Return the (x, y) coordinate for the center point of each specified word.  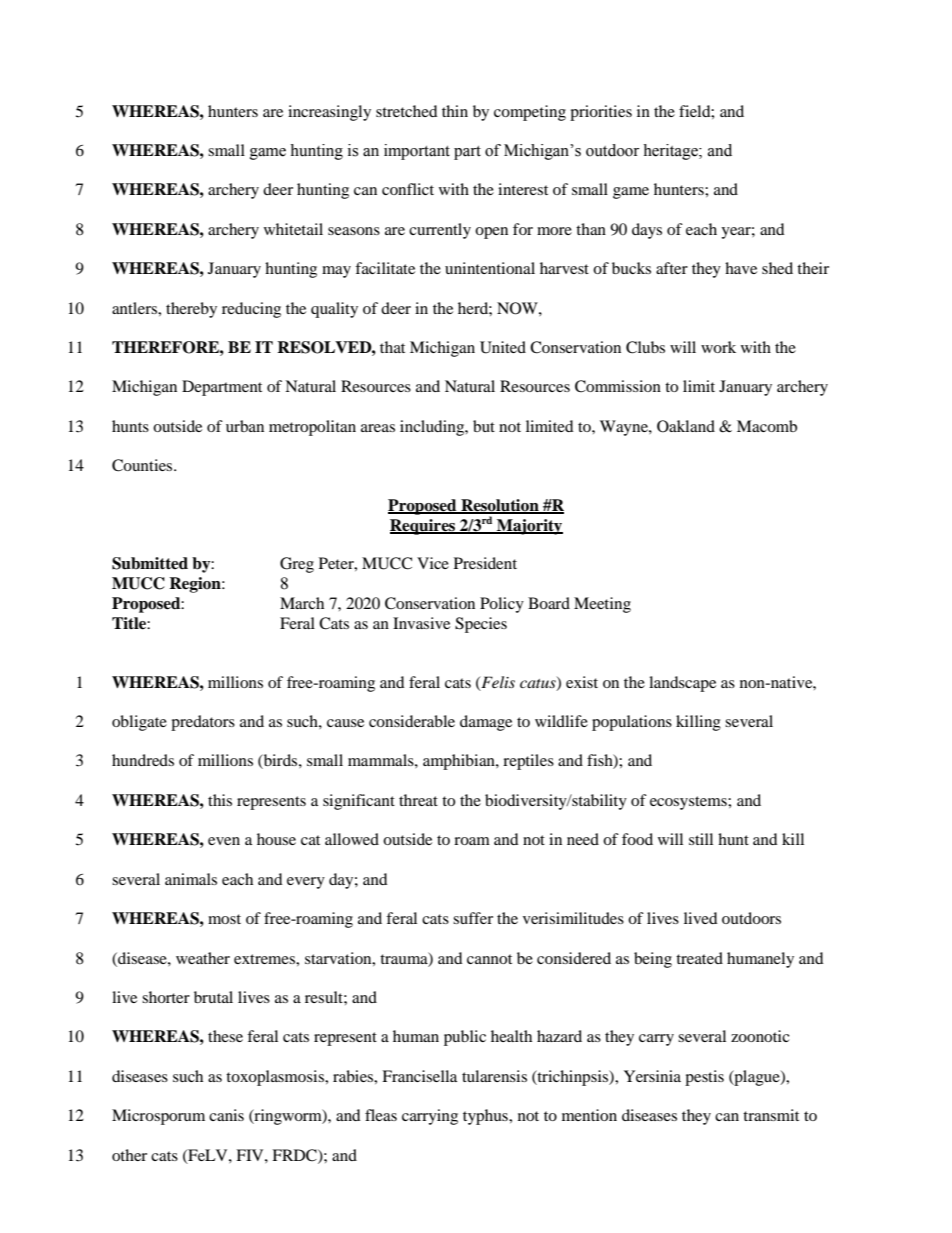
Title (130, 623)
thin (455, 111)
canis (226, 1115)
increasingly (329, 113)
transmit (771, 1115)
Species (481, 625)
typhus (486, 1117)
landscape (682, 684)
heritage (671, 152)
